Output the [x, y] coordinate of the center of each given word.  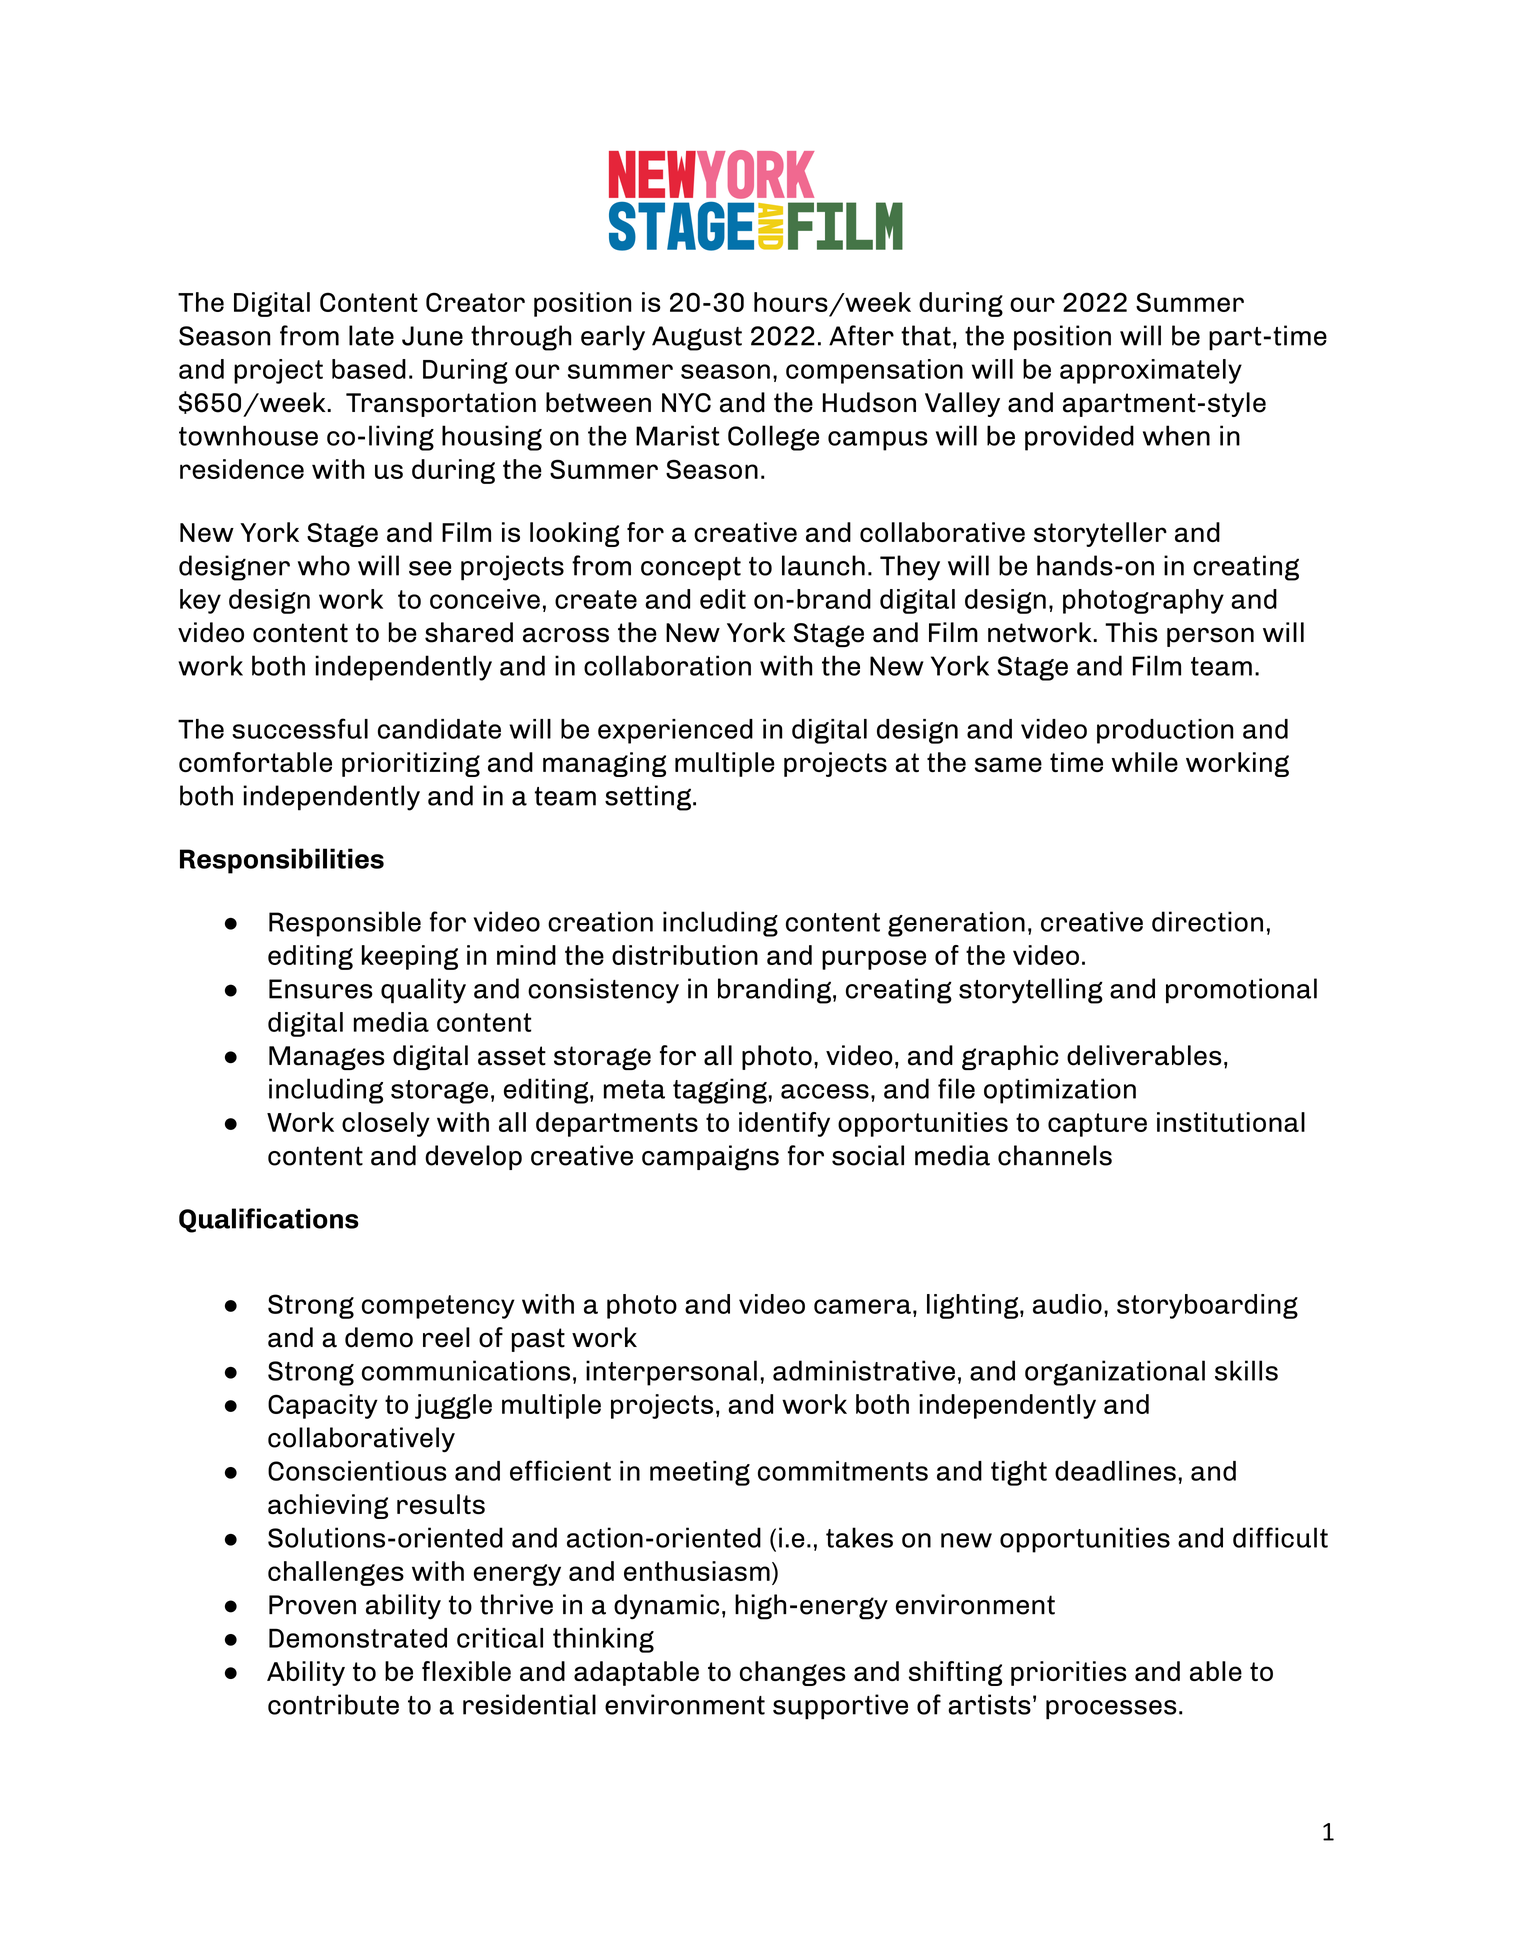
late [371, 335]
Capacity [323, 1406]
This [1131, 632]
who [324, 565]
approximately [1151, 371]
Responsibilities [282, 861]
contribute [333, 1704]
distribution [685, 955]
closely [386, 1124]
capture [1097, 1125]
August [697, 338]
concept [691, 569]
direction [1207, 921]
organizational [1115, 1373]
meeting [700, 1473]
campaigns [710, 1158]
